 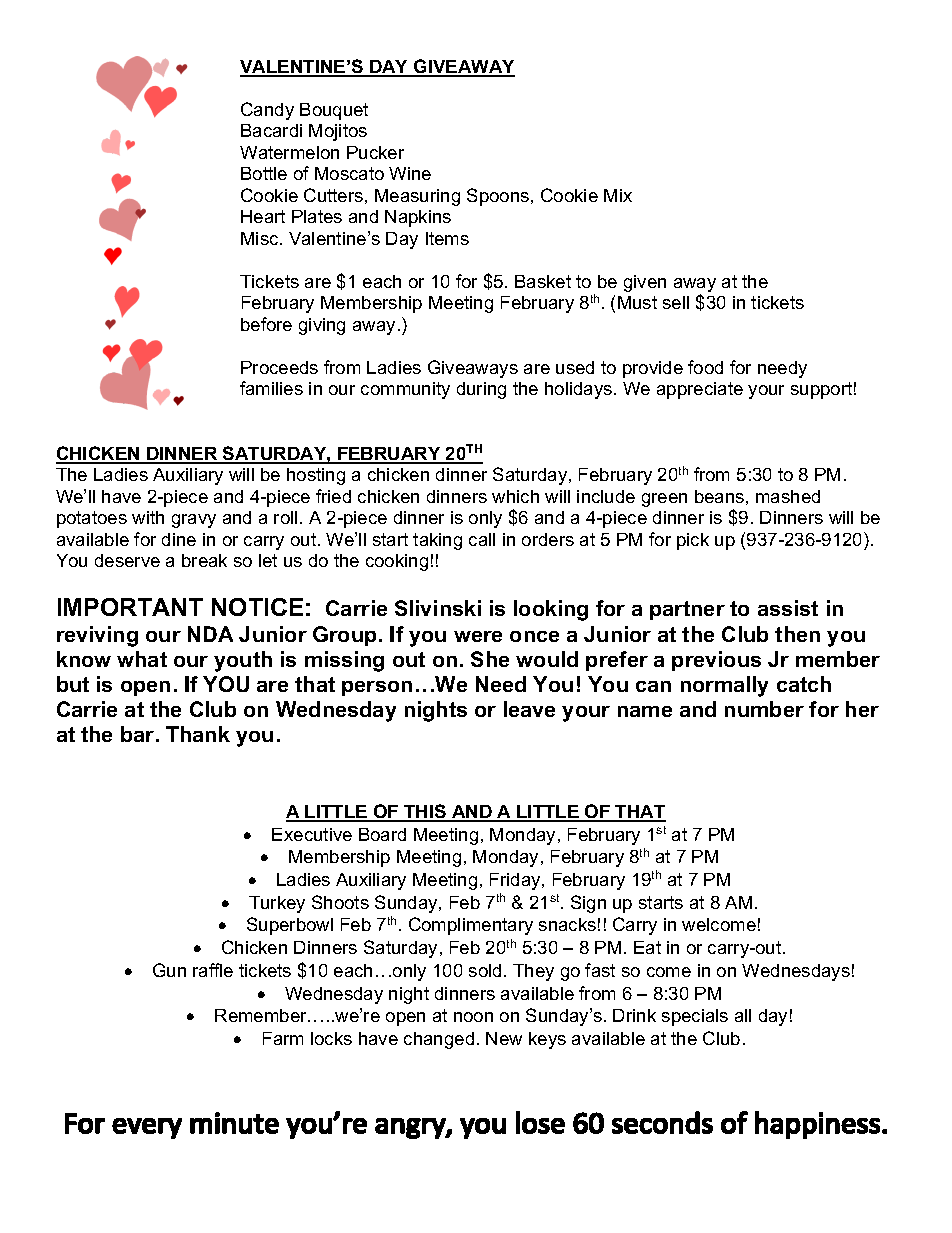 I want to click on IMPORTANT, so click(x=130, y=607).
